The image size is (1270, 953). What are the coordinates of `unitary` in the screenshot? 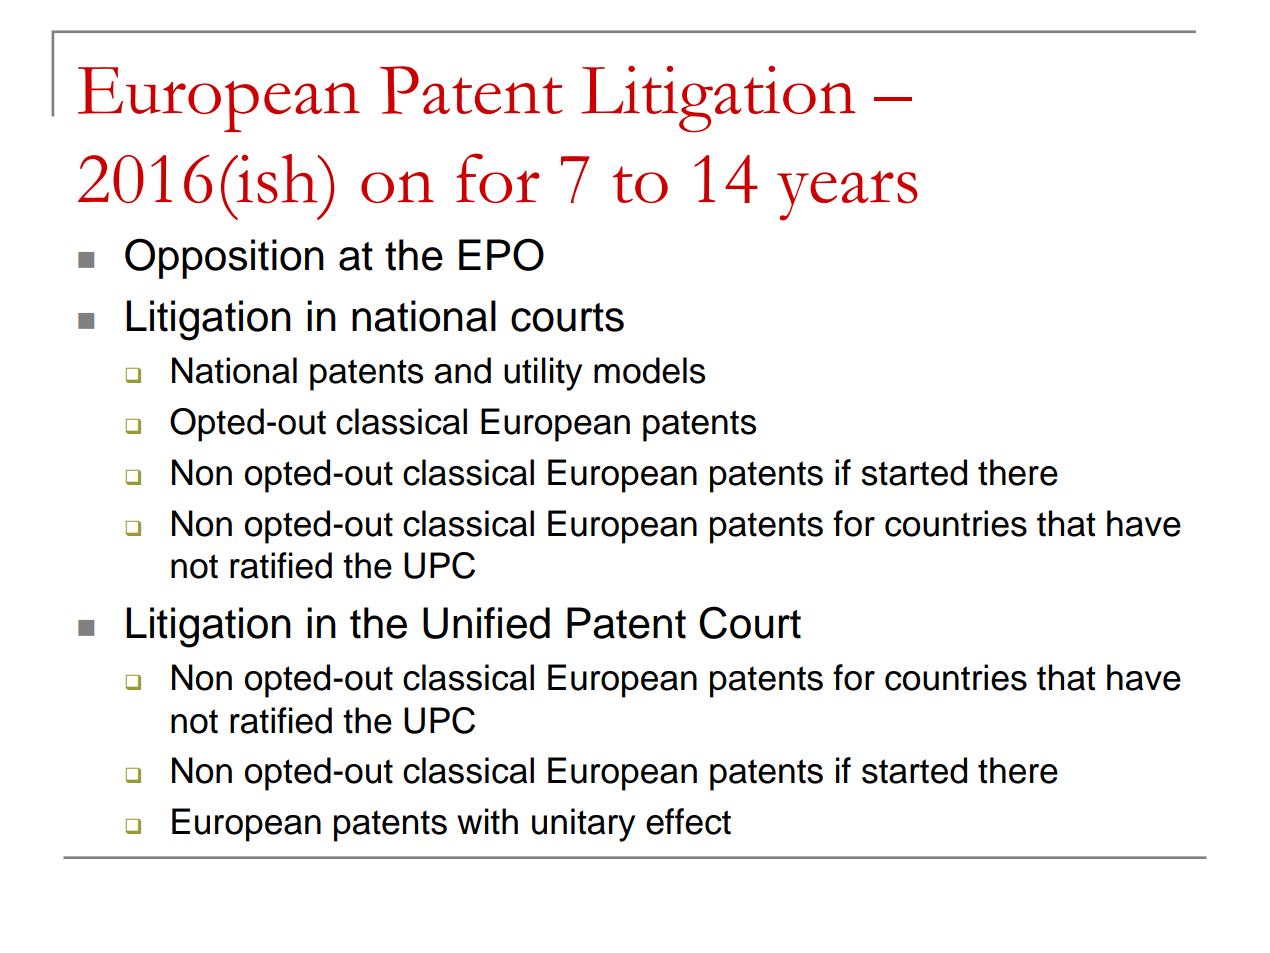 It's located at (583, 825).
